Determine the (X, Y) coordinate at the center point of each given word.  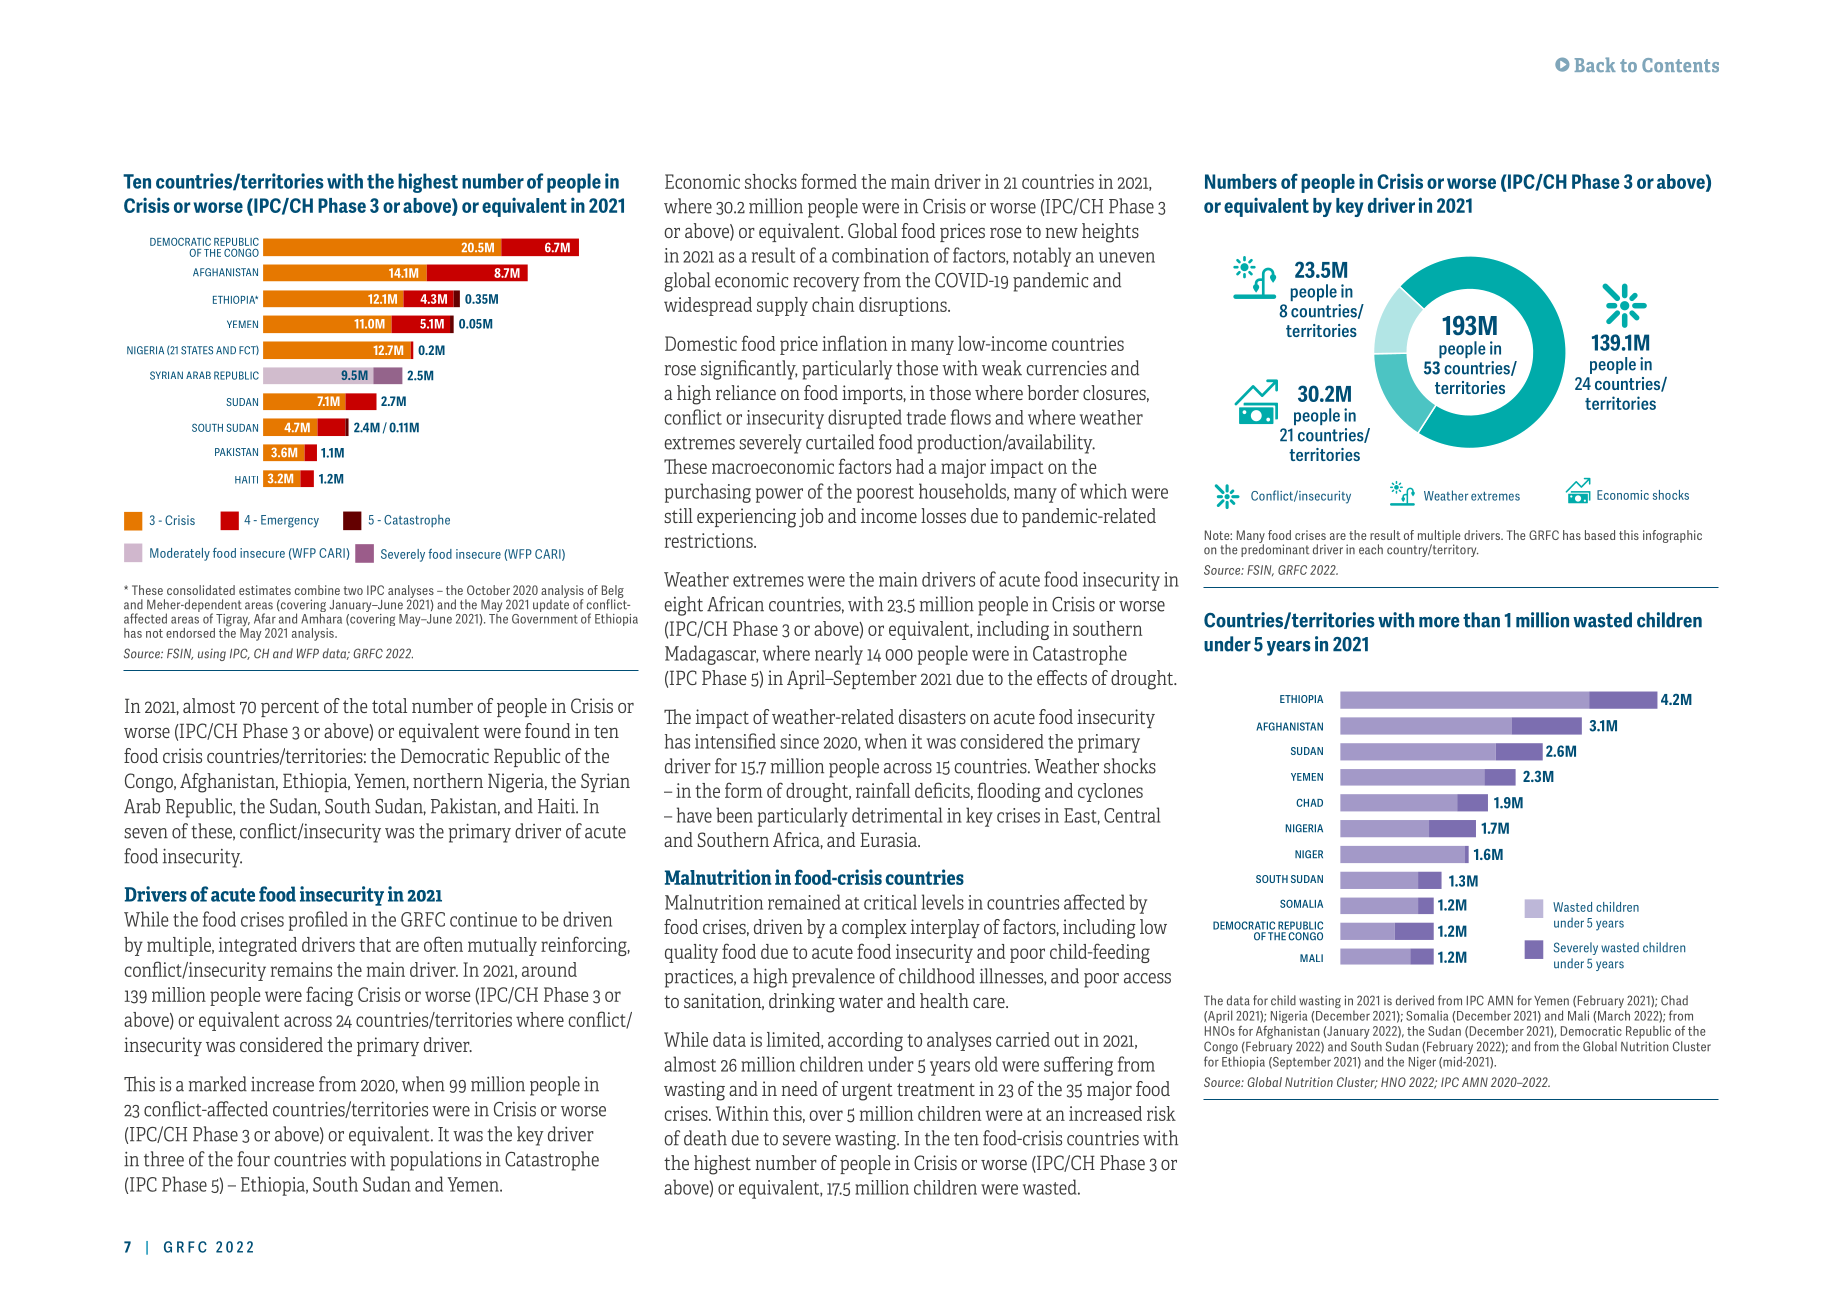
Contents (1680, 65)
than (1481, 620)
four (253, 1159)
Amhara (321, 617)
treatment (936, 1089)
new (1062, 233)
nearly (839, 655)
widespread (708, 306)
